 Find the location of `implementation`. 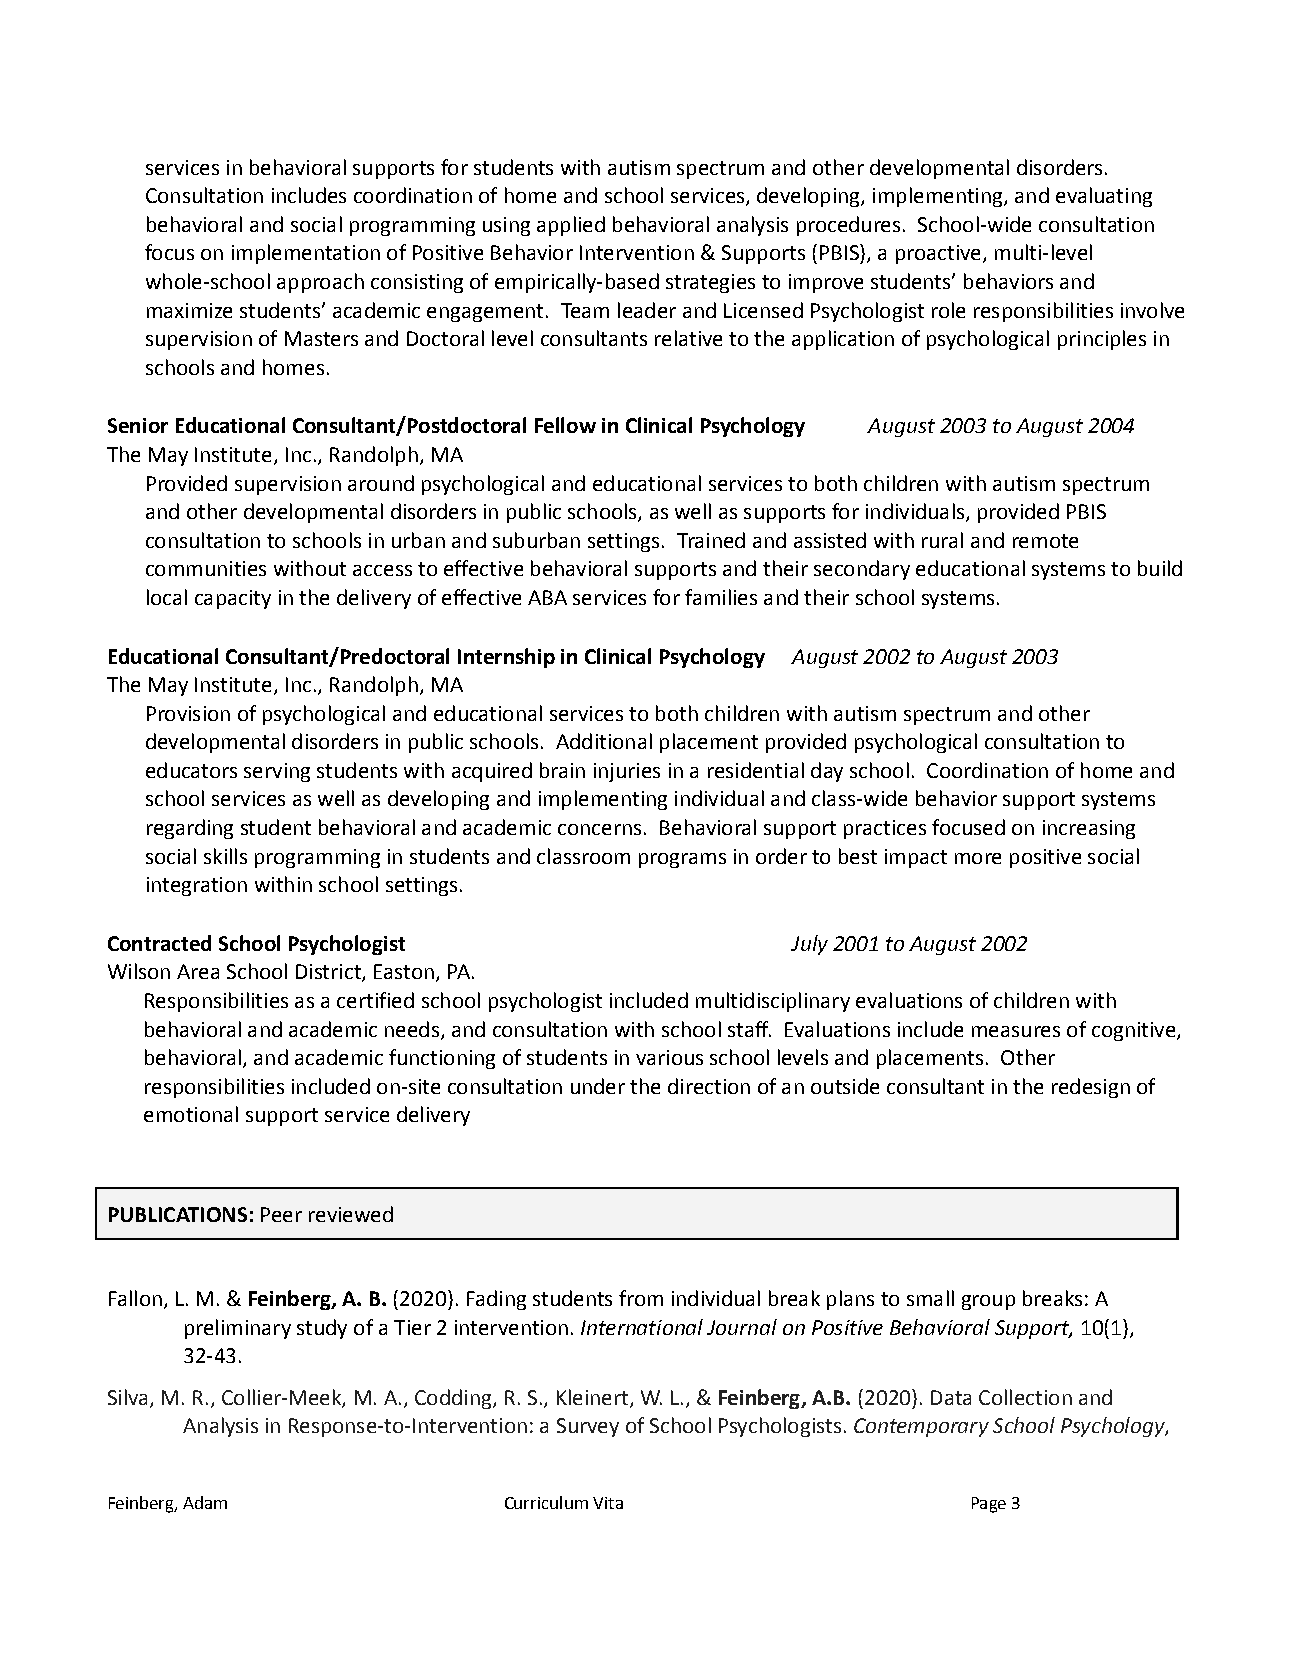

implementation is located at coordinates (306, 254).
